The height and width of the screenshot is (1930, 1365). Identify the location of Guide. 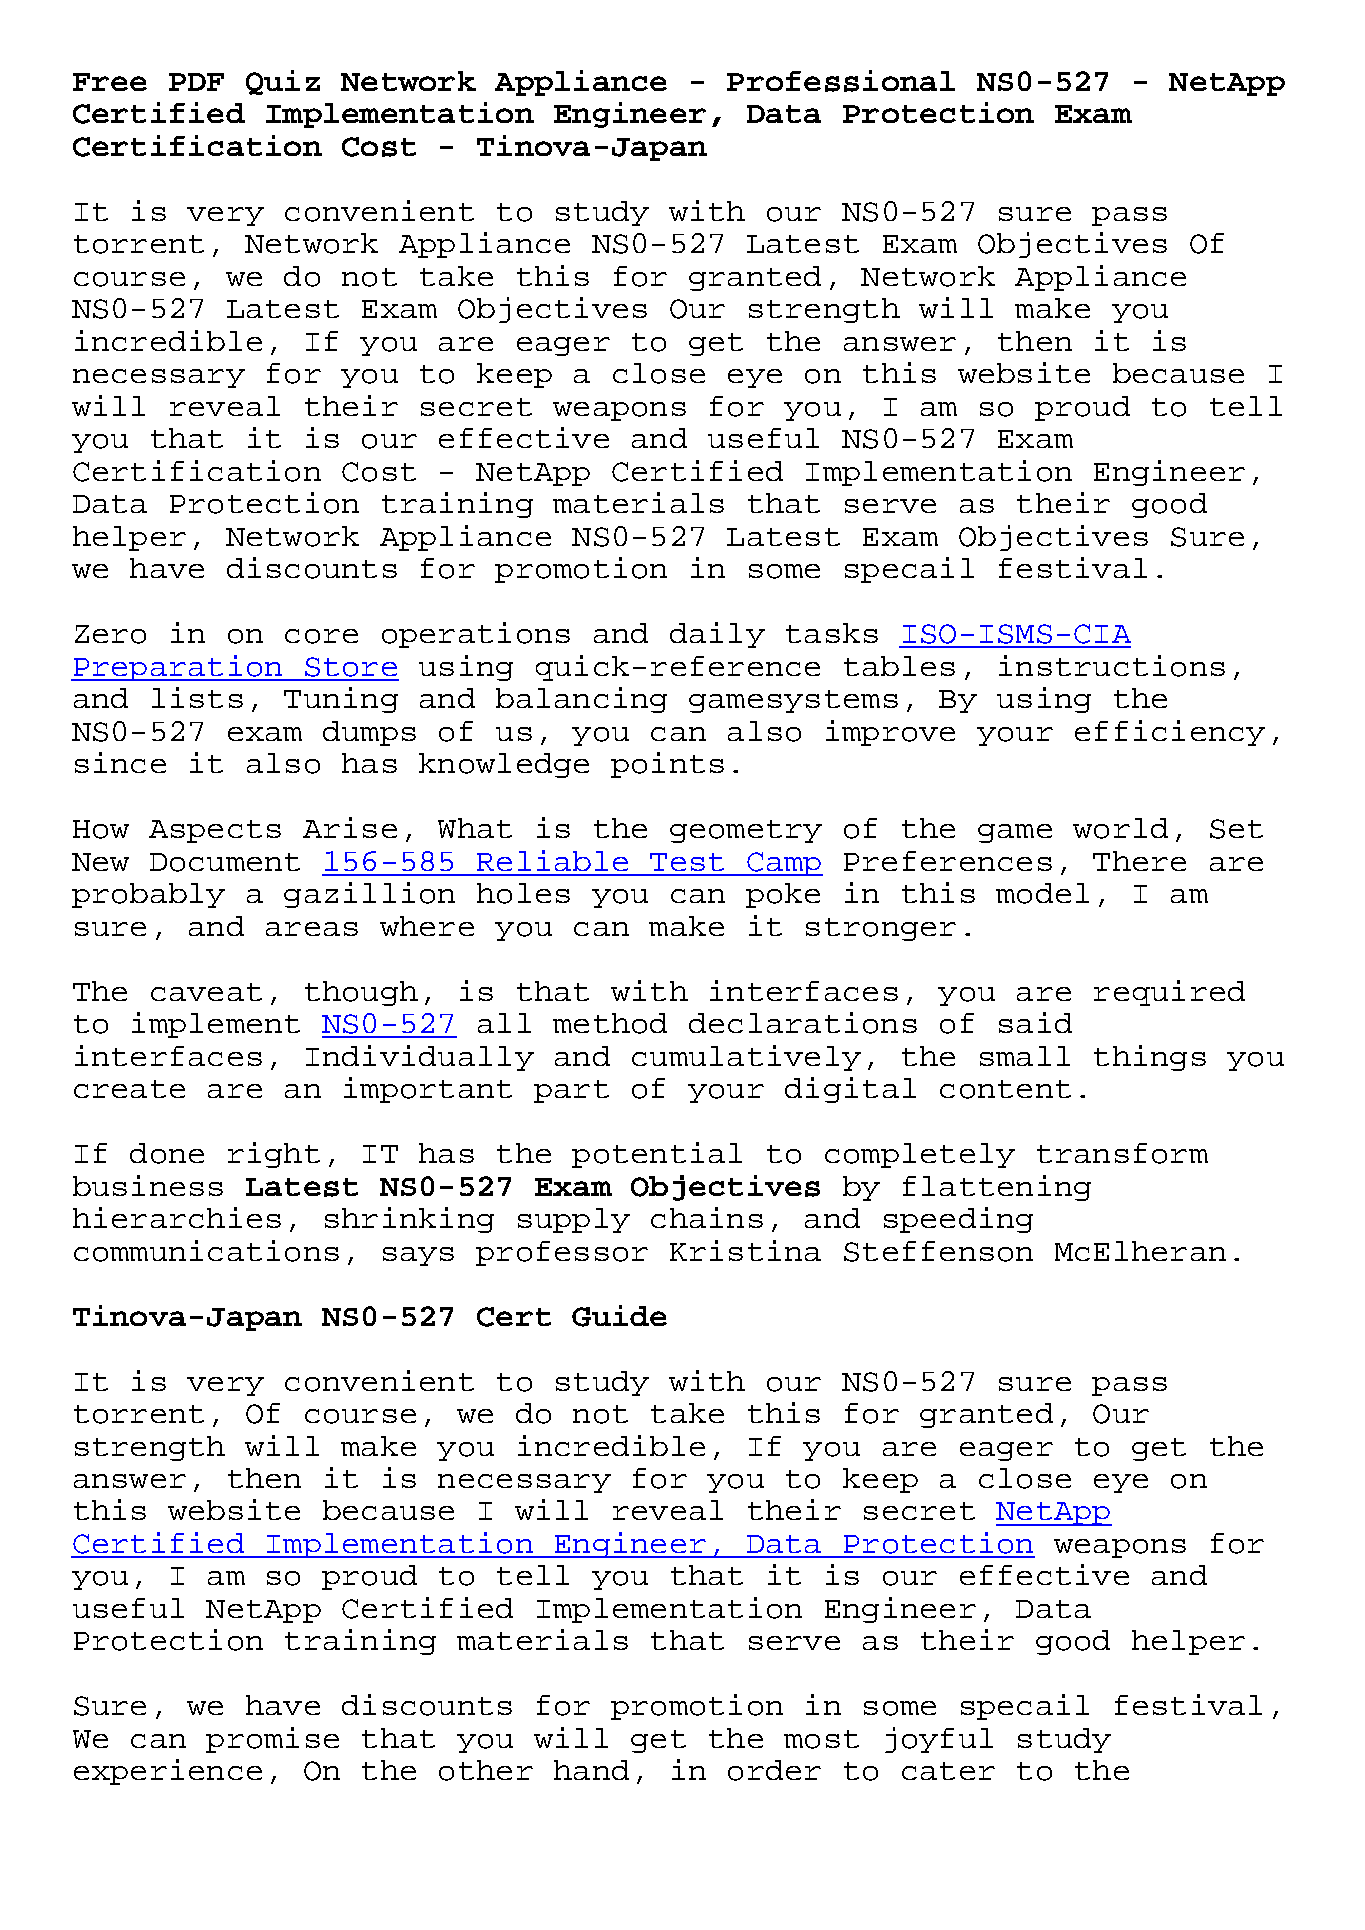
(619, 1316).
